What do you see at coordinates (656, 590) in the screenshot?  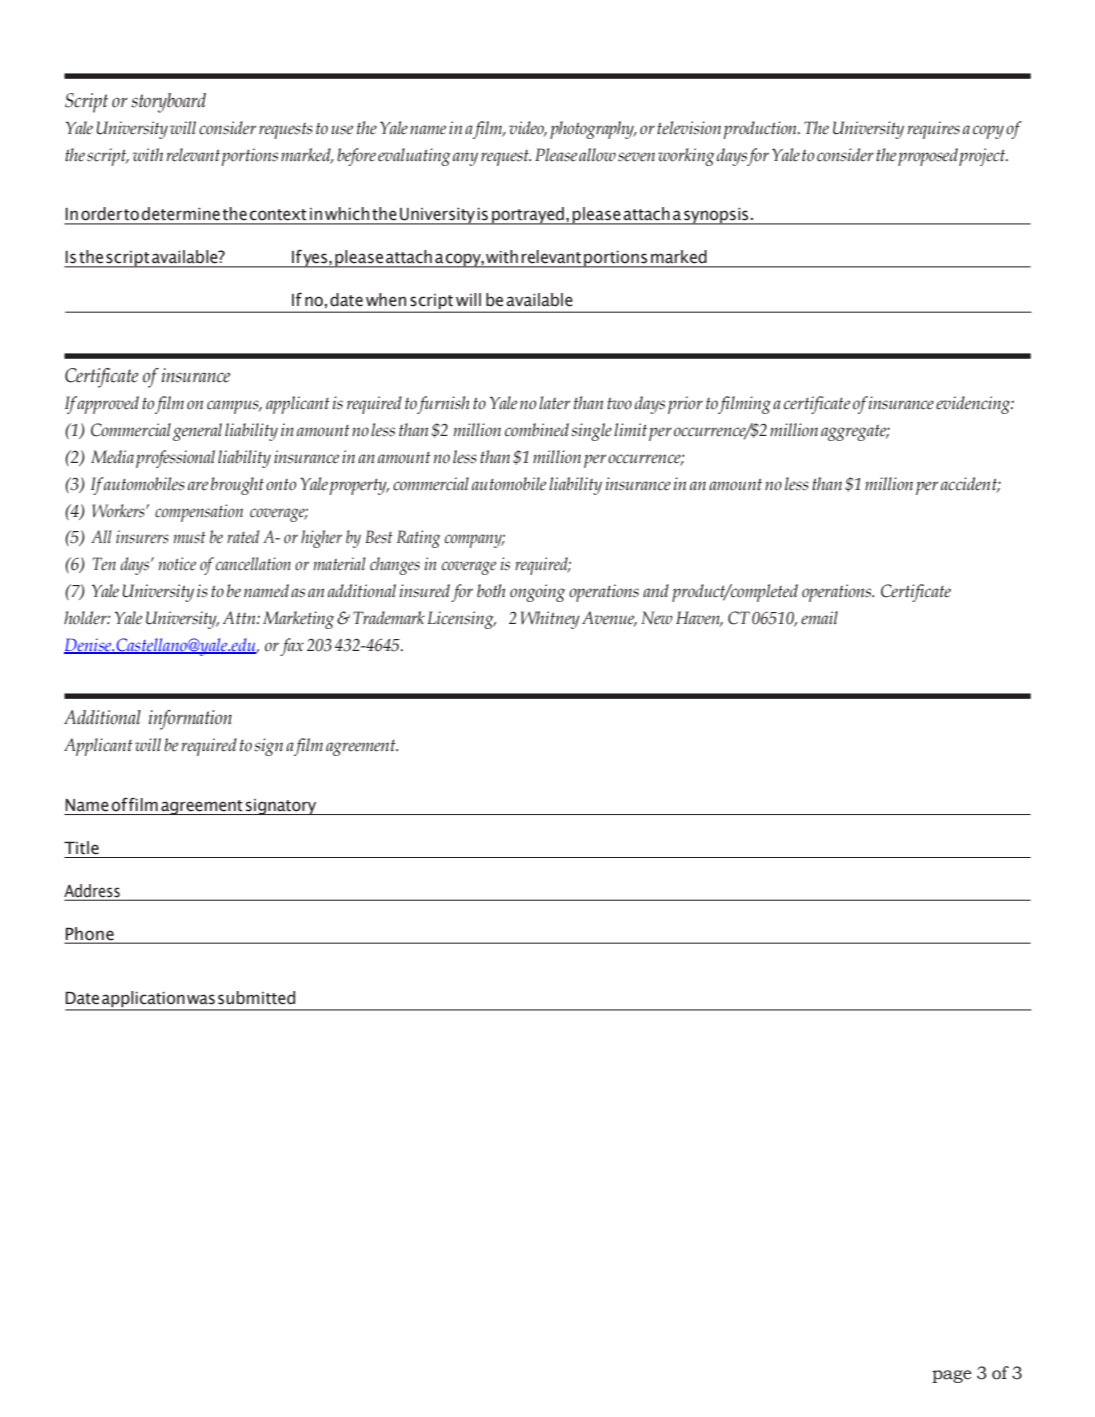 I see `and` at bounding box center [656, 590].
